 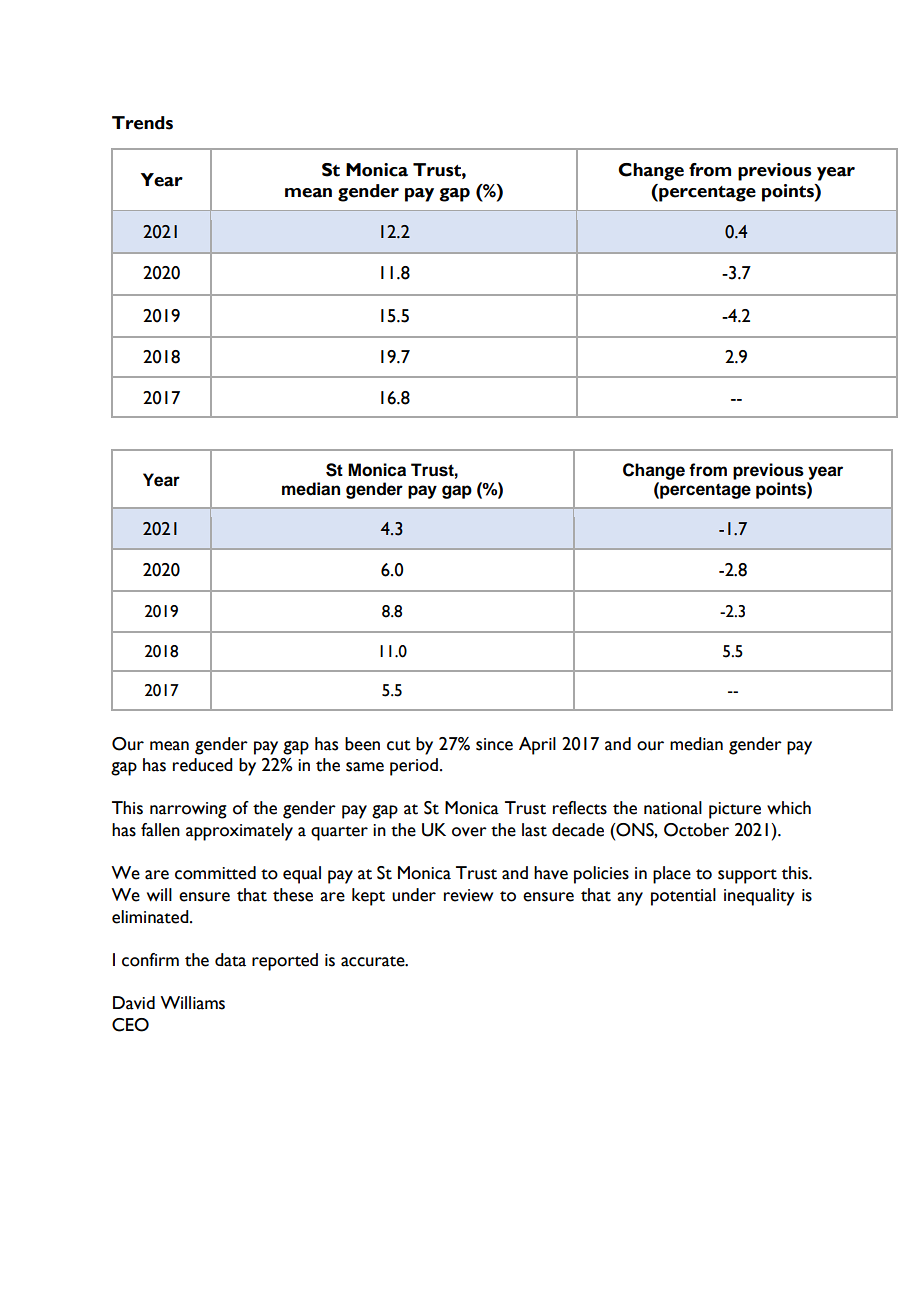 What do you see at coordinates (494, 744) in the screenshot?
I see `since` at bounding box center [494, 744].
